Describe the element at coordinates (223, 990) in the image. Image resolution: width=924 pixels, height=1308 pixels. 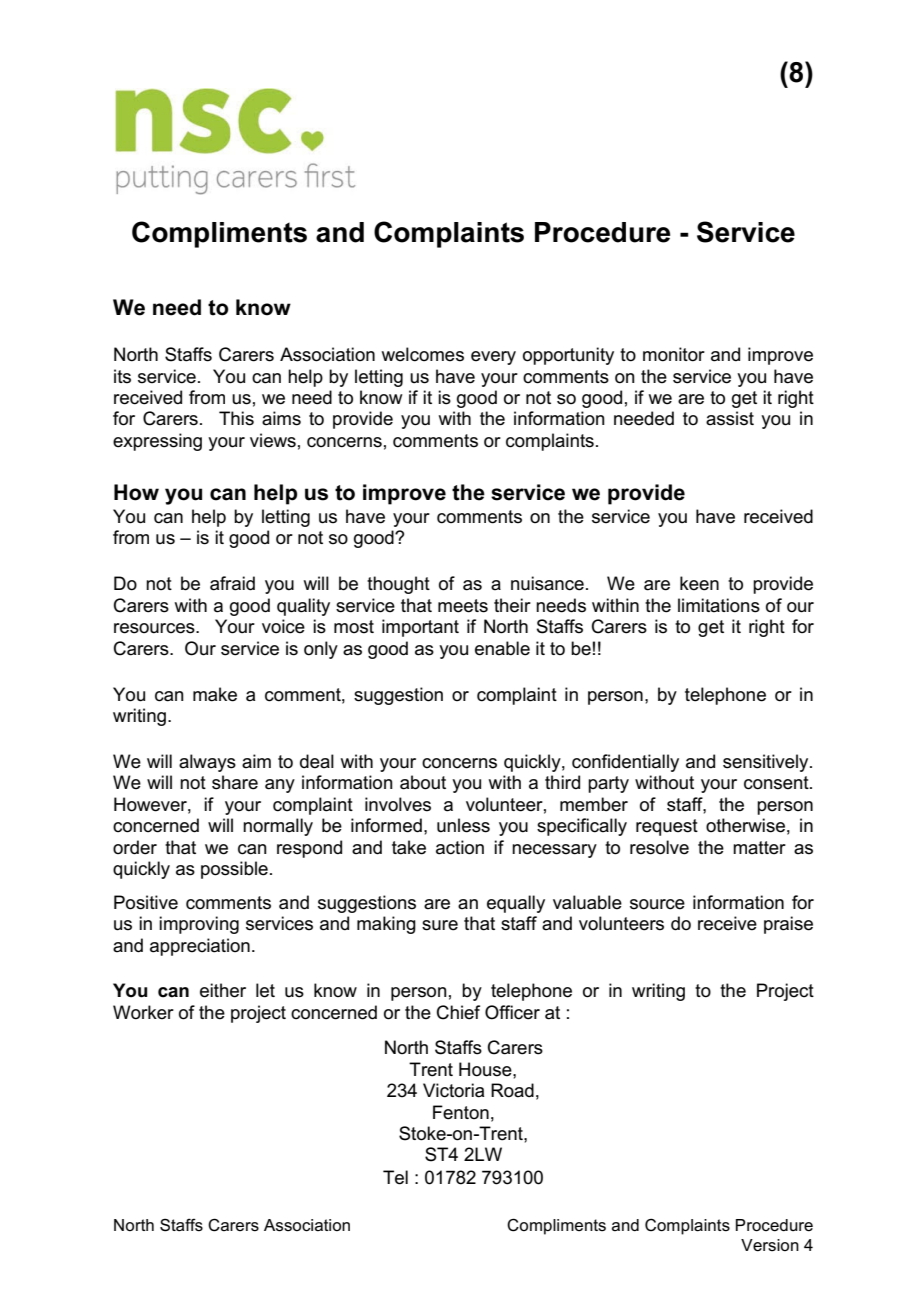
I see `either` at that location.
